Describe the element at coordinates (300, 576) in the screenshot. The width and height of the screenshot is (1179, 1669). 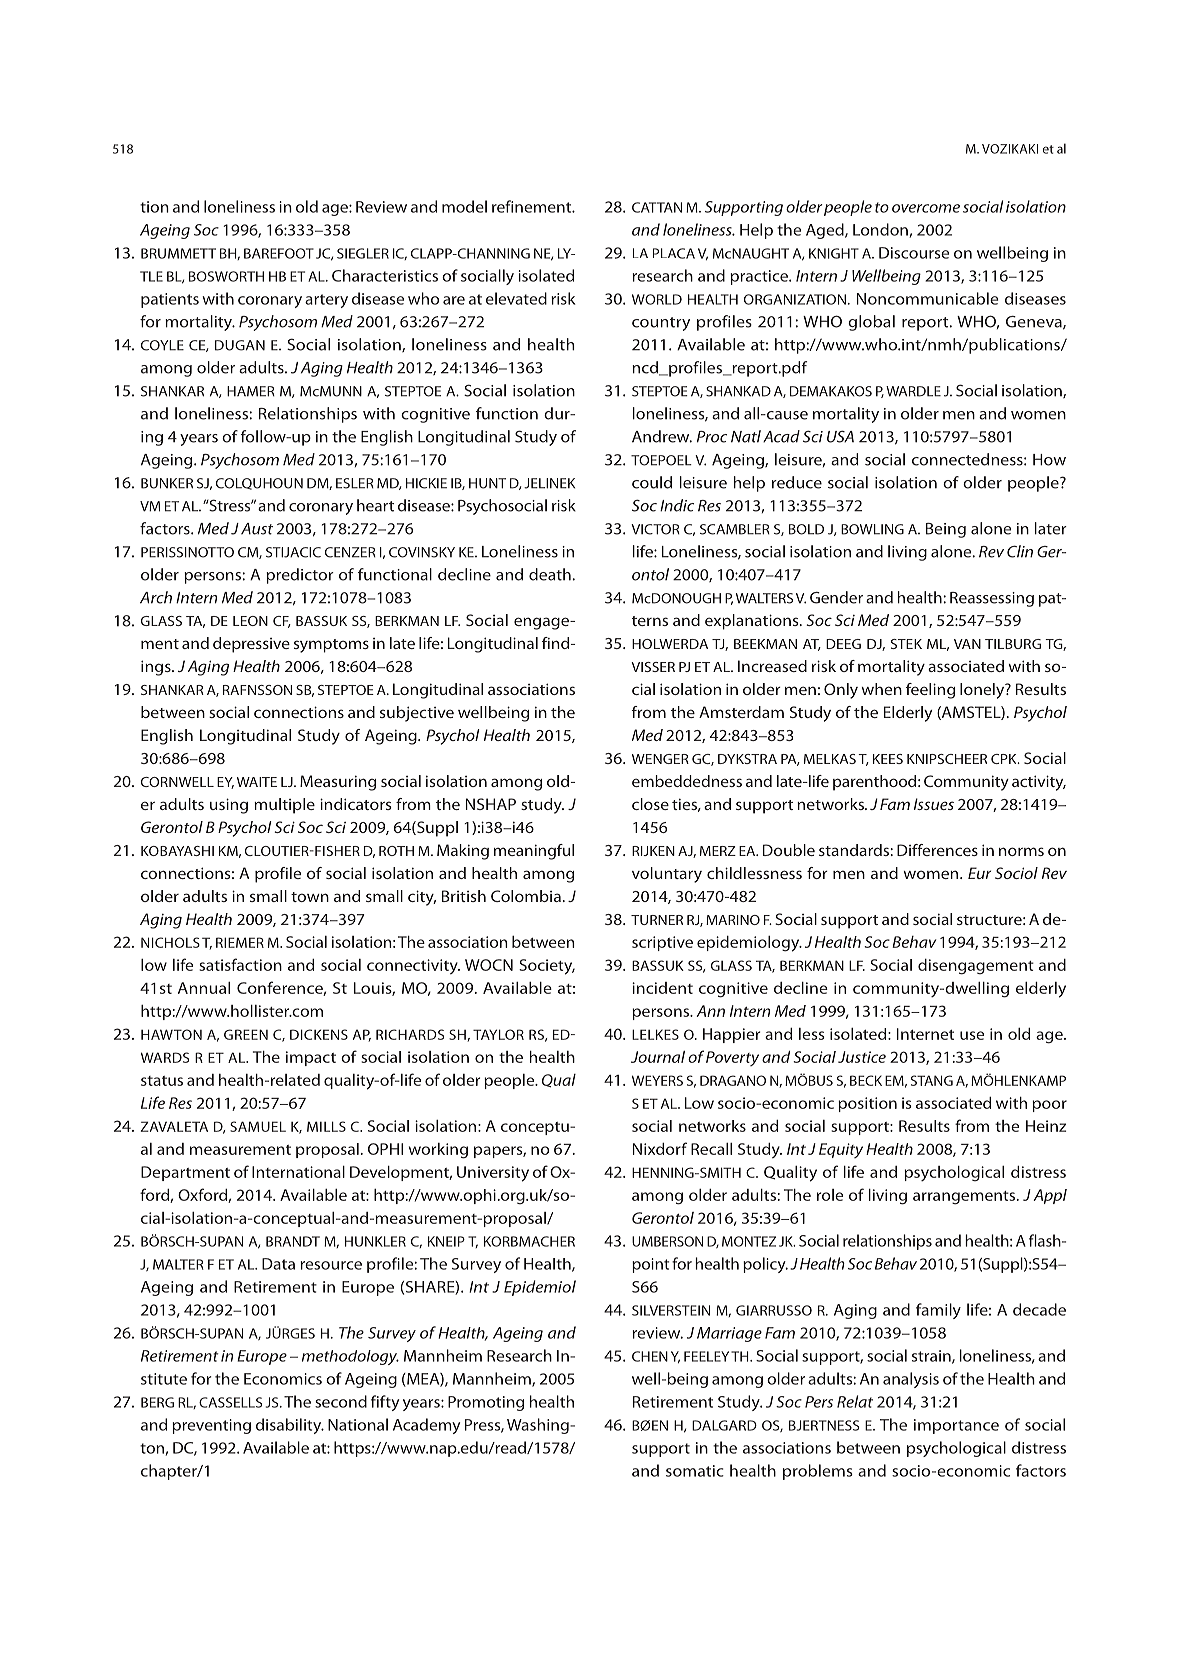
I see `predictor` at that location.
